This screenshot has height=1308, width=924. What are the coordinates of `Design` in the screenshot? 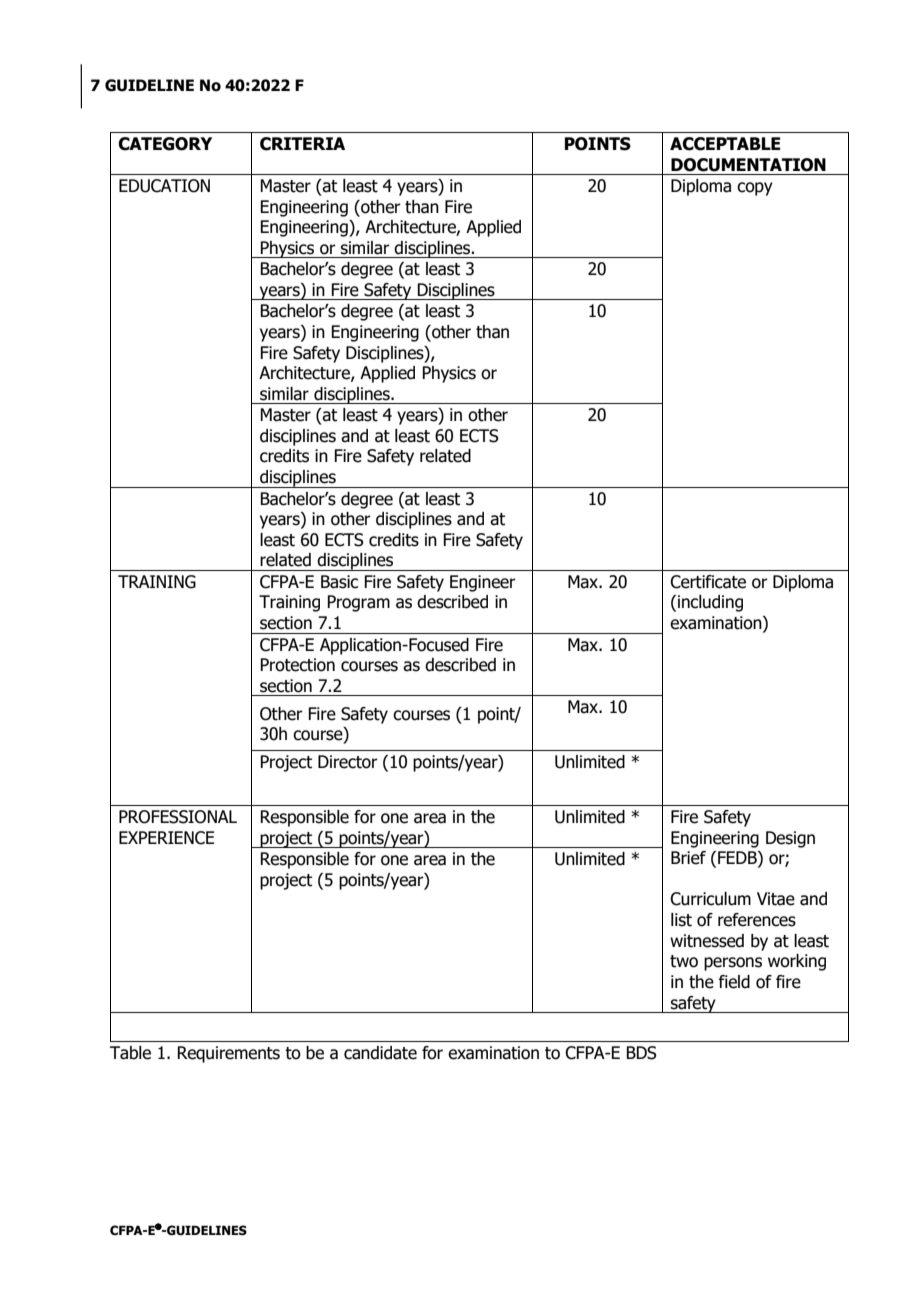 It's located at (790, 839).
